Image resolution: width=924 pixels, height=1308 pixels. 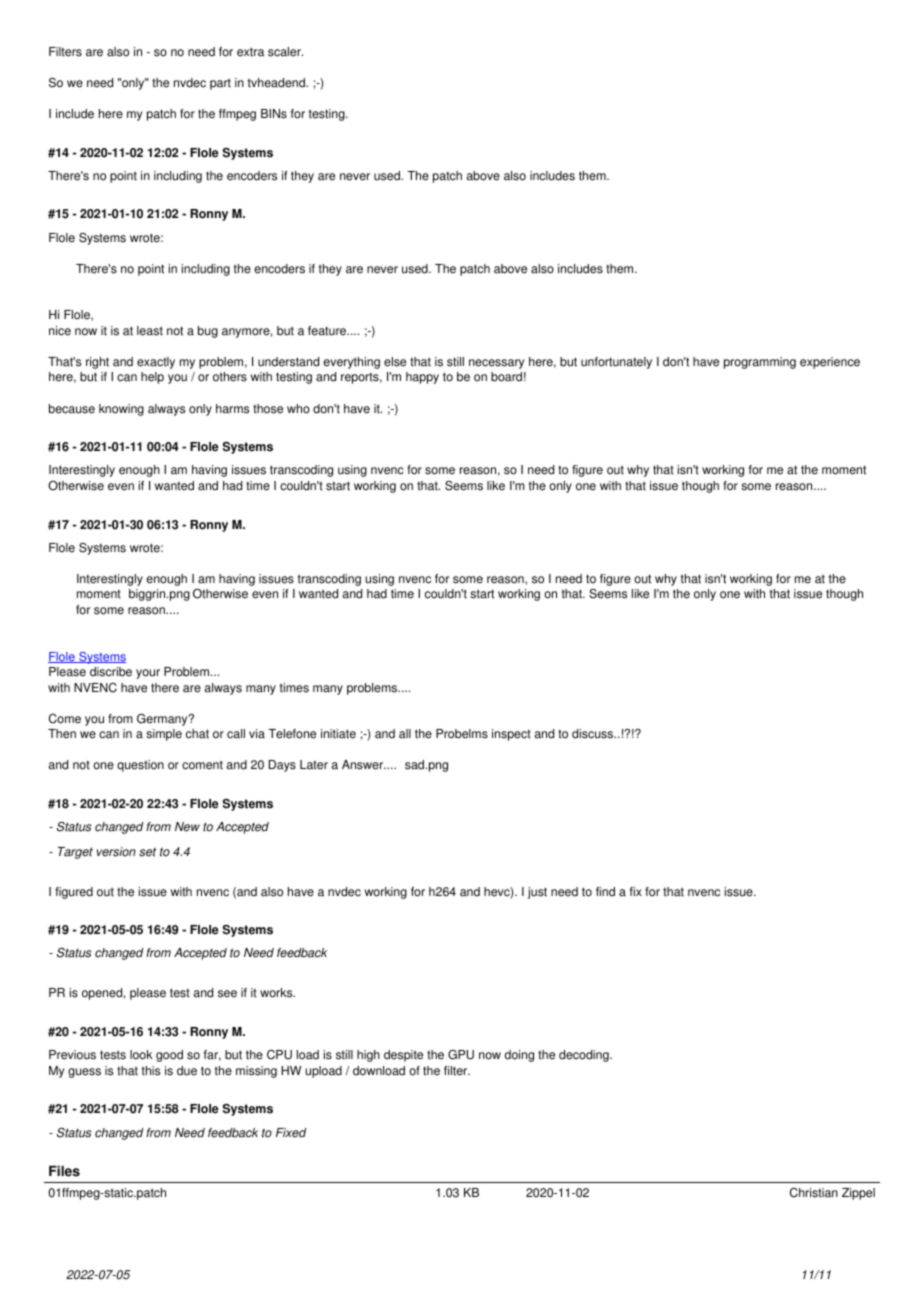 What do you see at coordinates (363, 765) in the image?
I see `Answer` at bounding box center [363, 765].
